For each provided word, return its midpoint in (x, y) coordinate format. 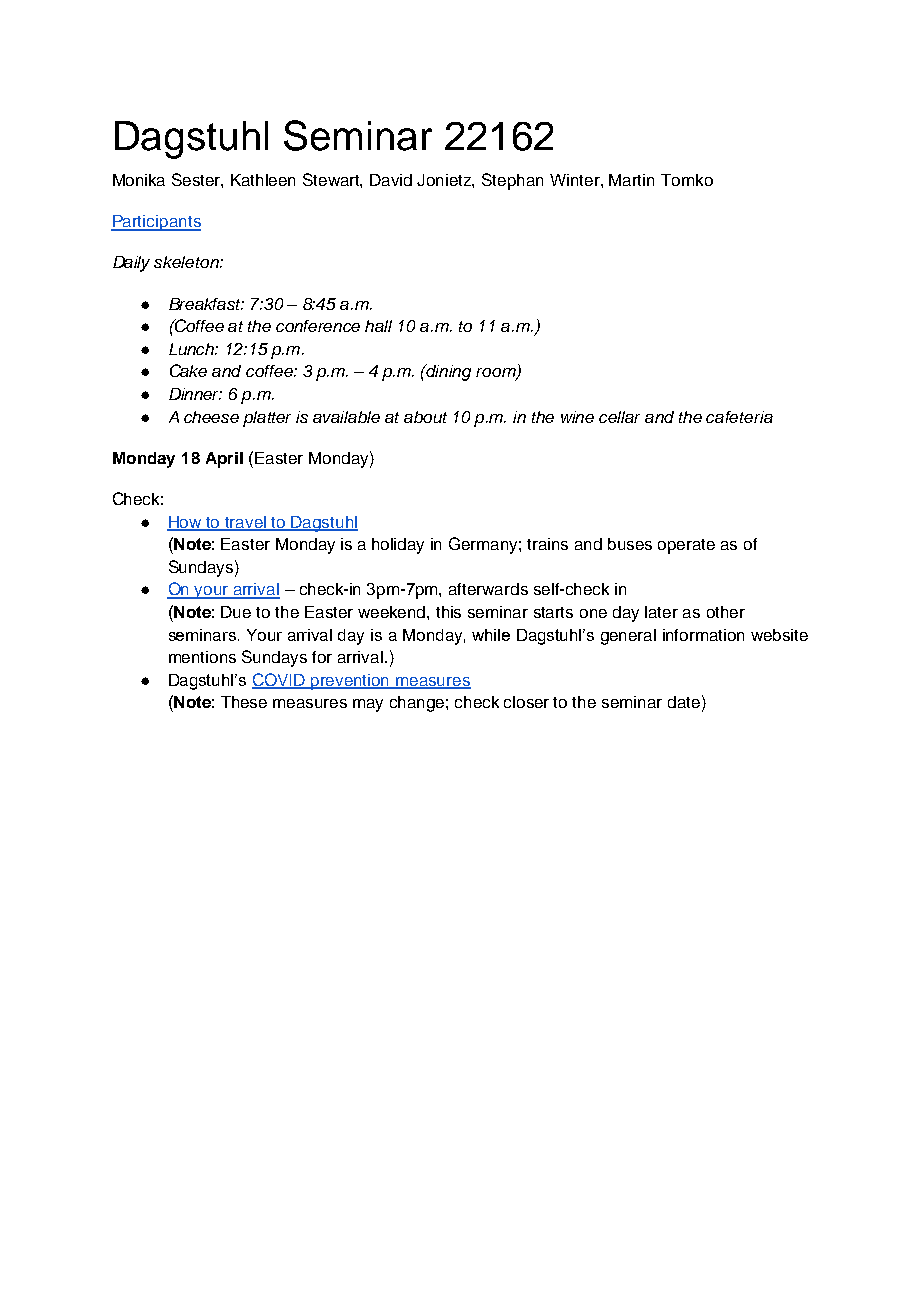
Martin (631, 180)
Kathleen (263, 180)
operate (686, 546)
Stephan (512, 181)
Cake (188, 370)
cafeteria (739, 417)
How (185, 523)
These (244, 702)
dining (448, 372)
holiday (398, 546)
